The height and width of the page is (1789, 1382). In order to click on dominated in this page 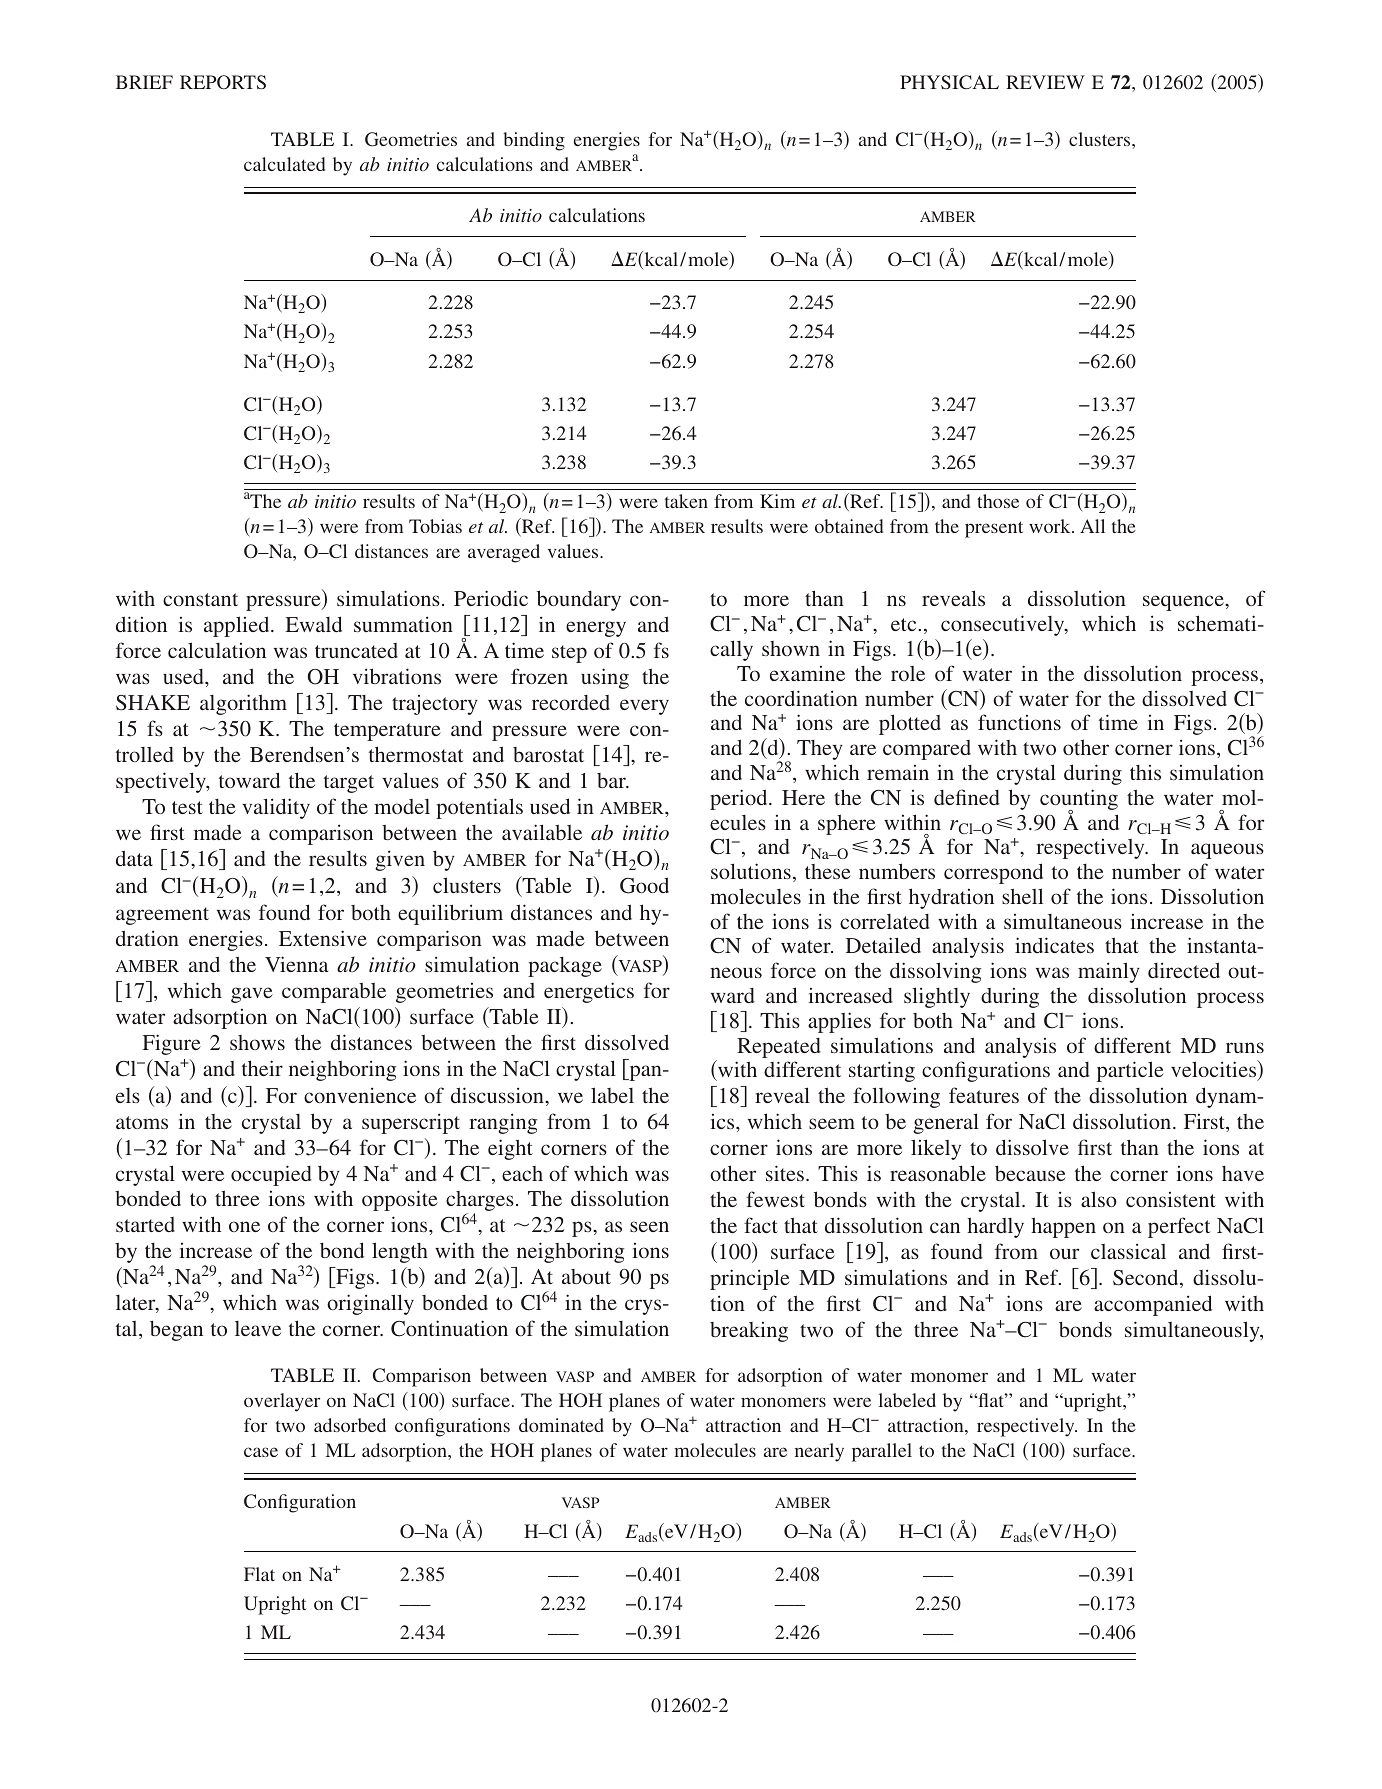, I will do `click(561, 1425)`.
